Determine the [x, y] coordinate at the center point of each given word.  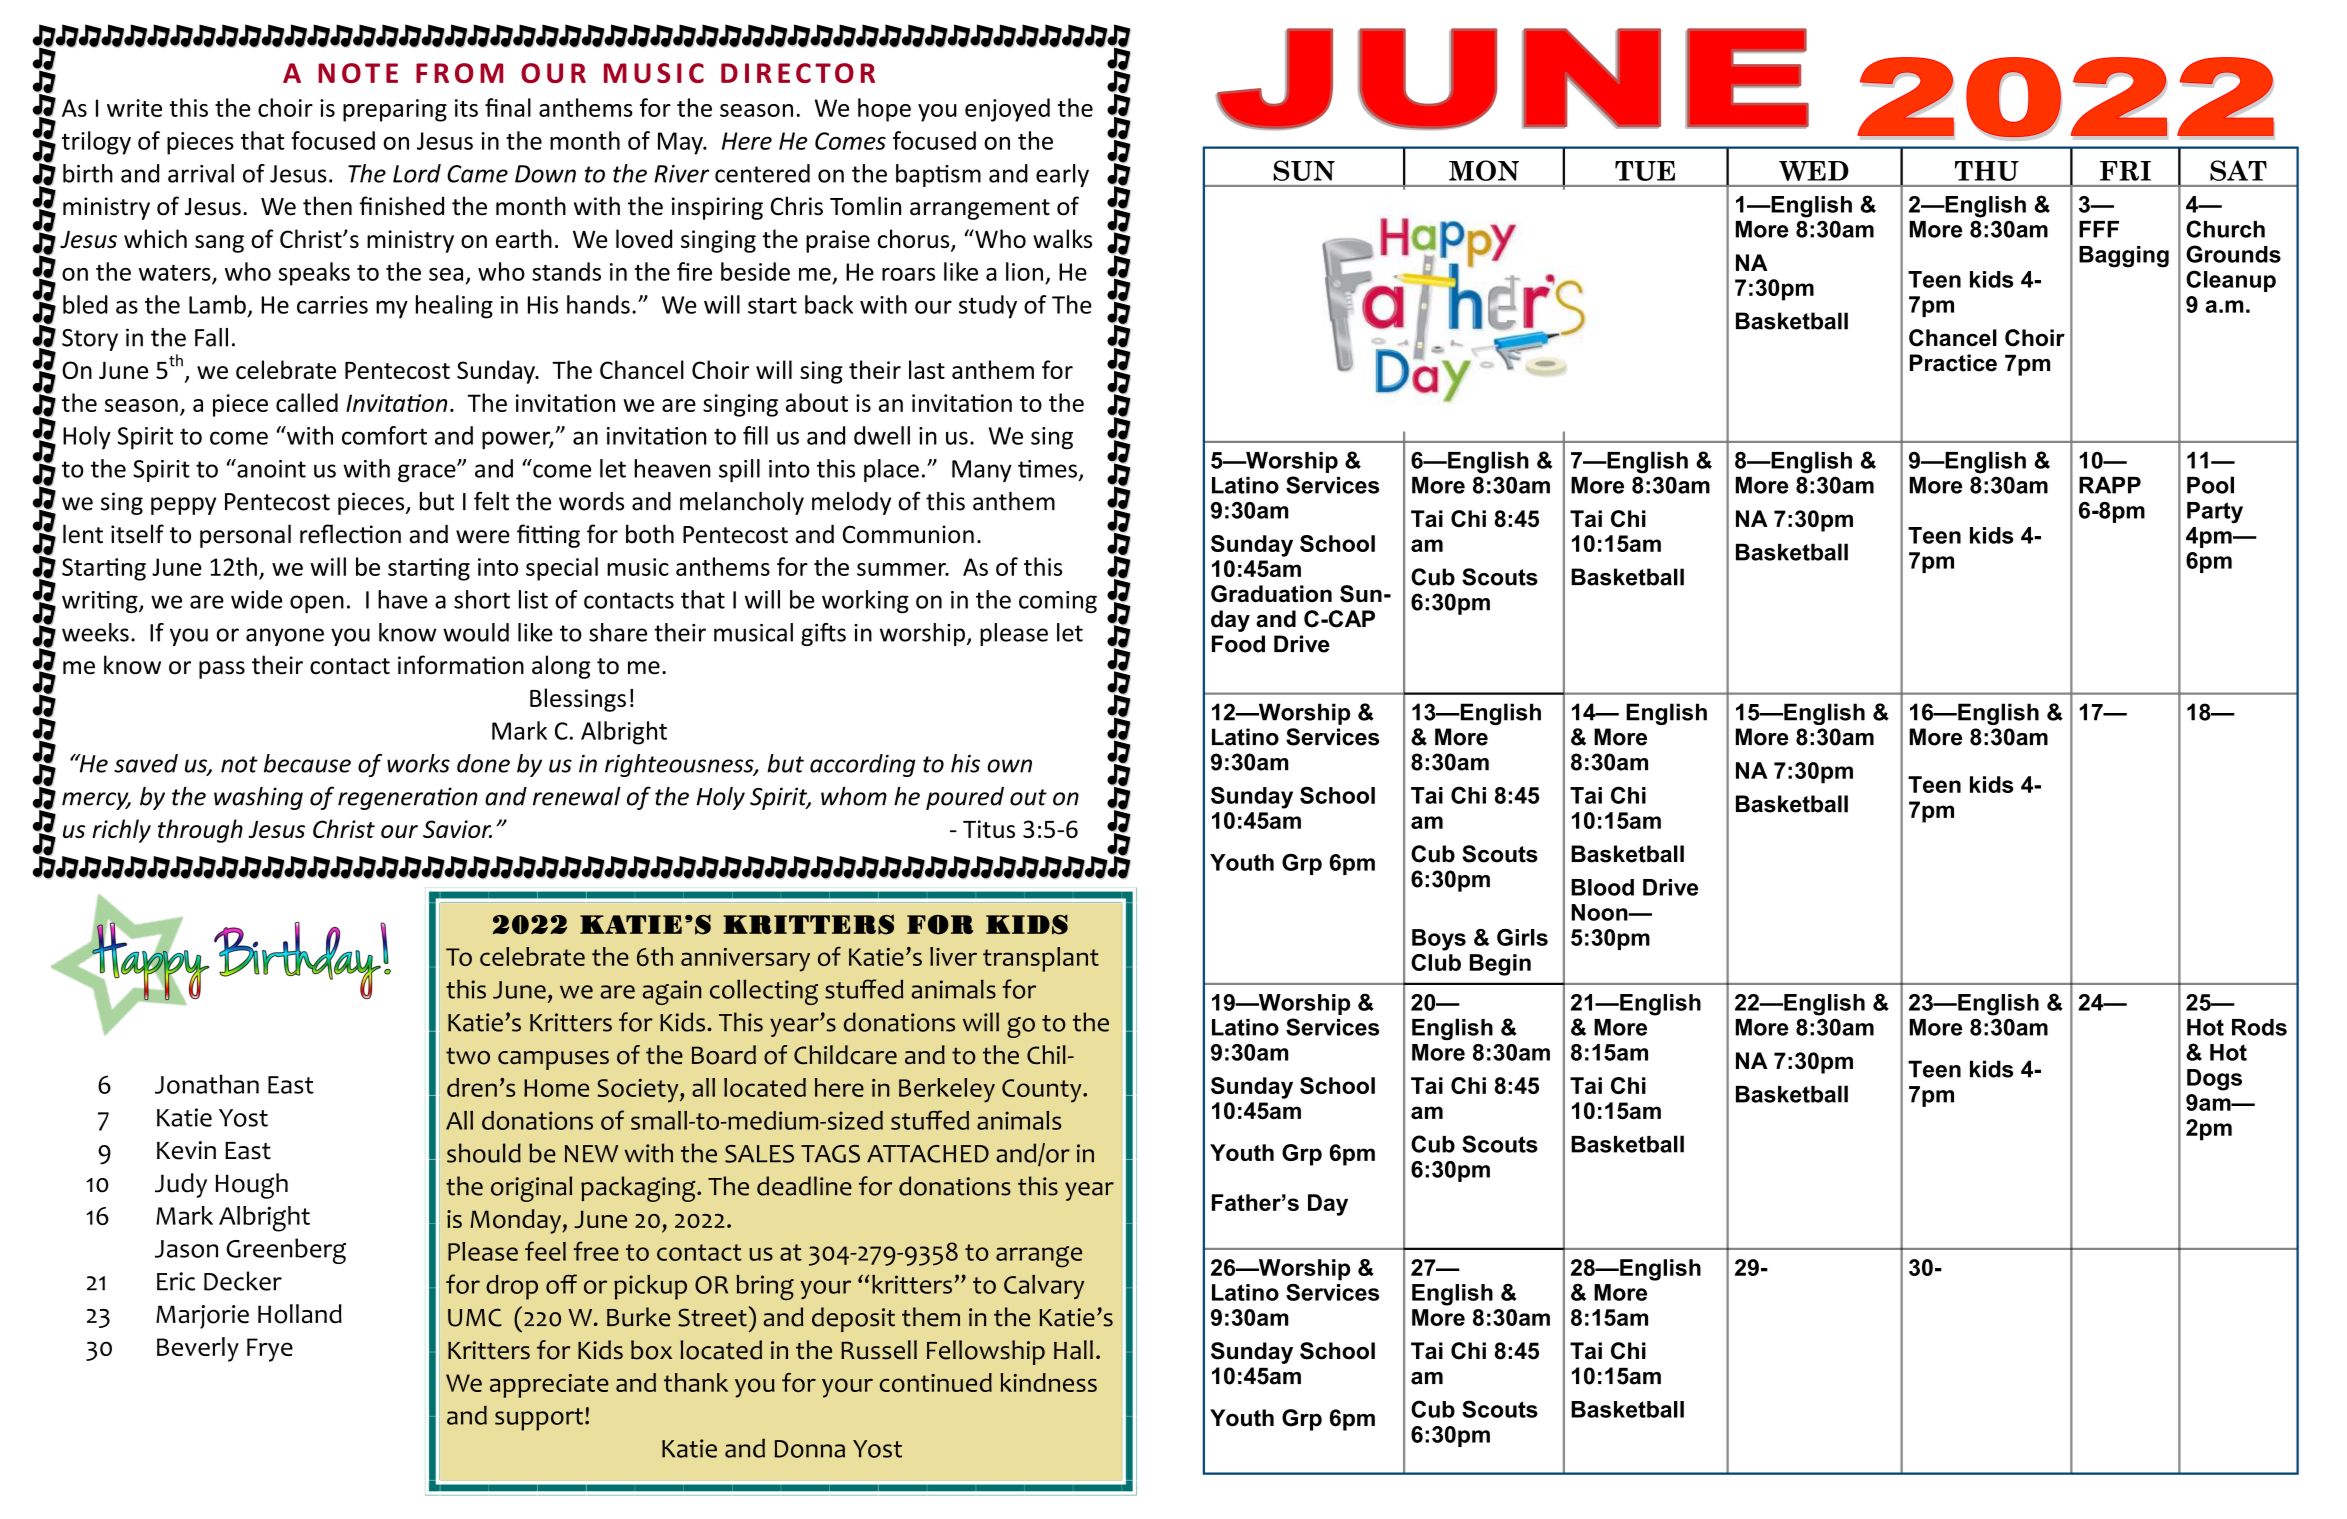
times [1047, 469]
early [1062, 175]
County [1043, 1091]
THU [1987, 171]
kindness [1048, 1382]
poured [965, 798]
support [540, 1419]
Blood [1602, 887]
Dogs [2214, 1080]
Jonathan [207, 1084]
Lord [417, 173]
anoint [270, 468]
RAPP [2110, 485]
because [307, 763]
